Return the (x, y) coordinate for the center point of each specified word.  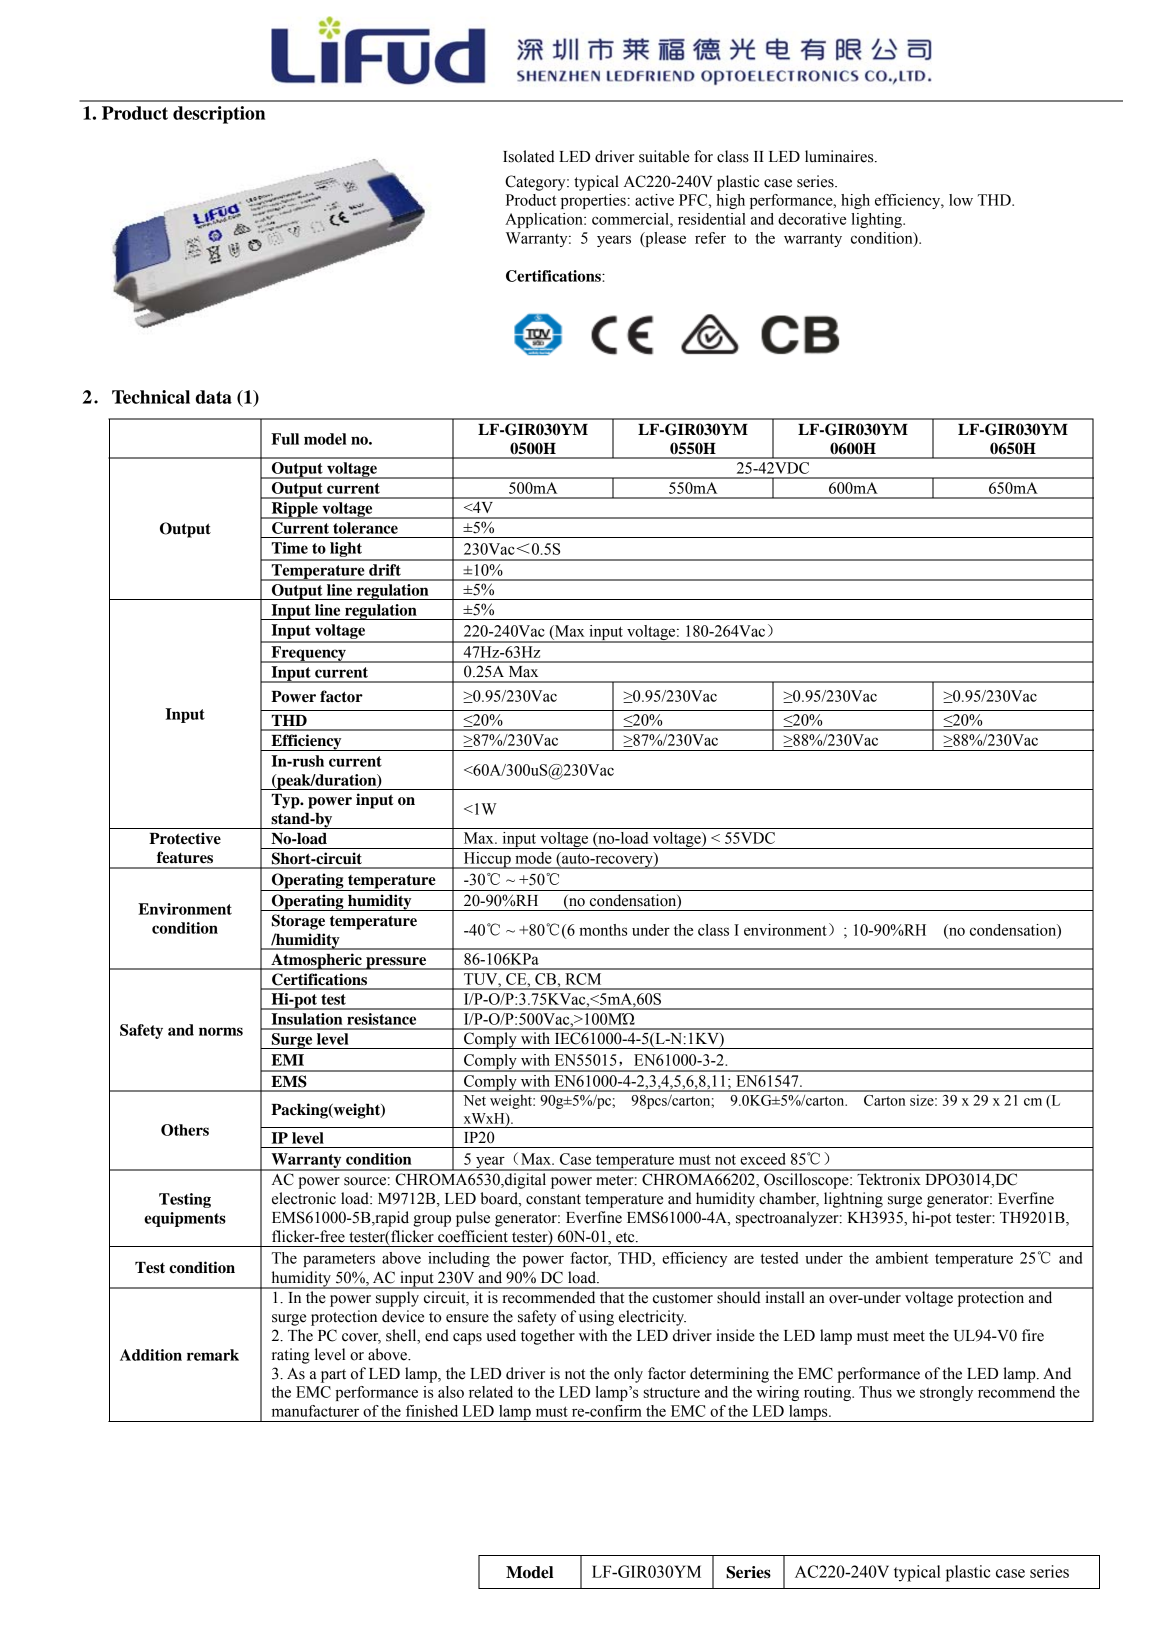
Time (290, 548)
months (603, 930)
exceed (762, 1159)
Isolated (529, 156)
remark (213, 1355)
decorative (812, 219)
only (628, 1375)
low (961, 200)
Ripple (294, 510)
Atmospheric (316, 961)
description (219, 115)
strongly (946, 1393)
